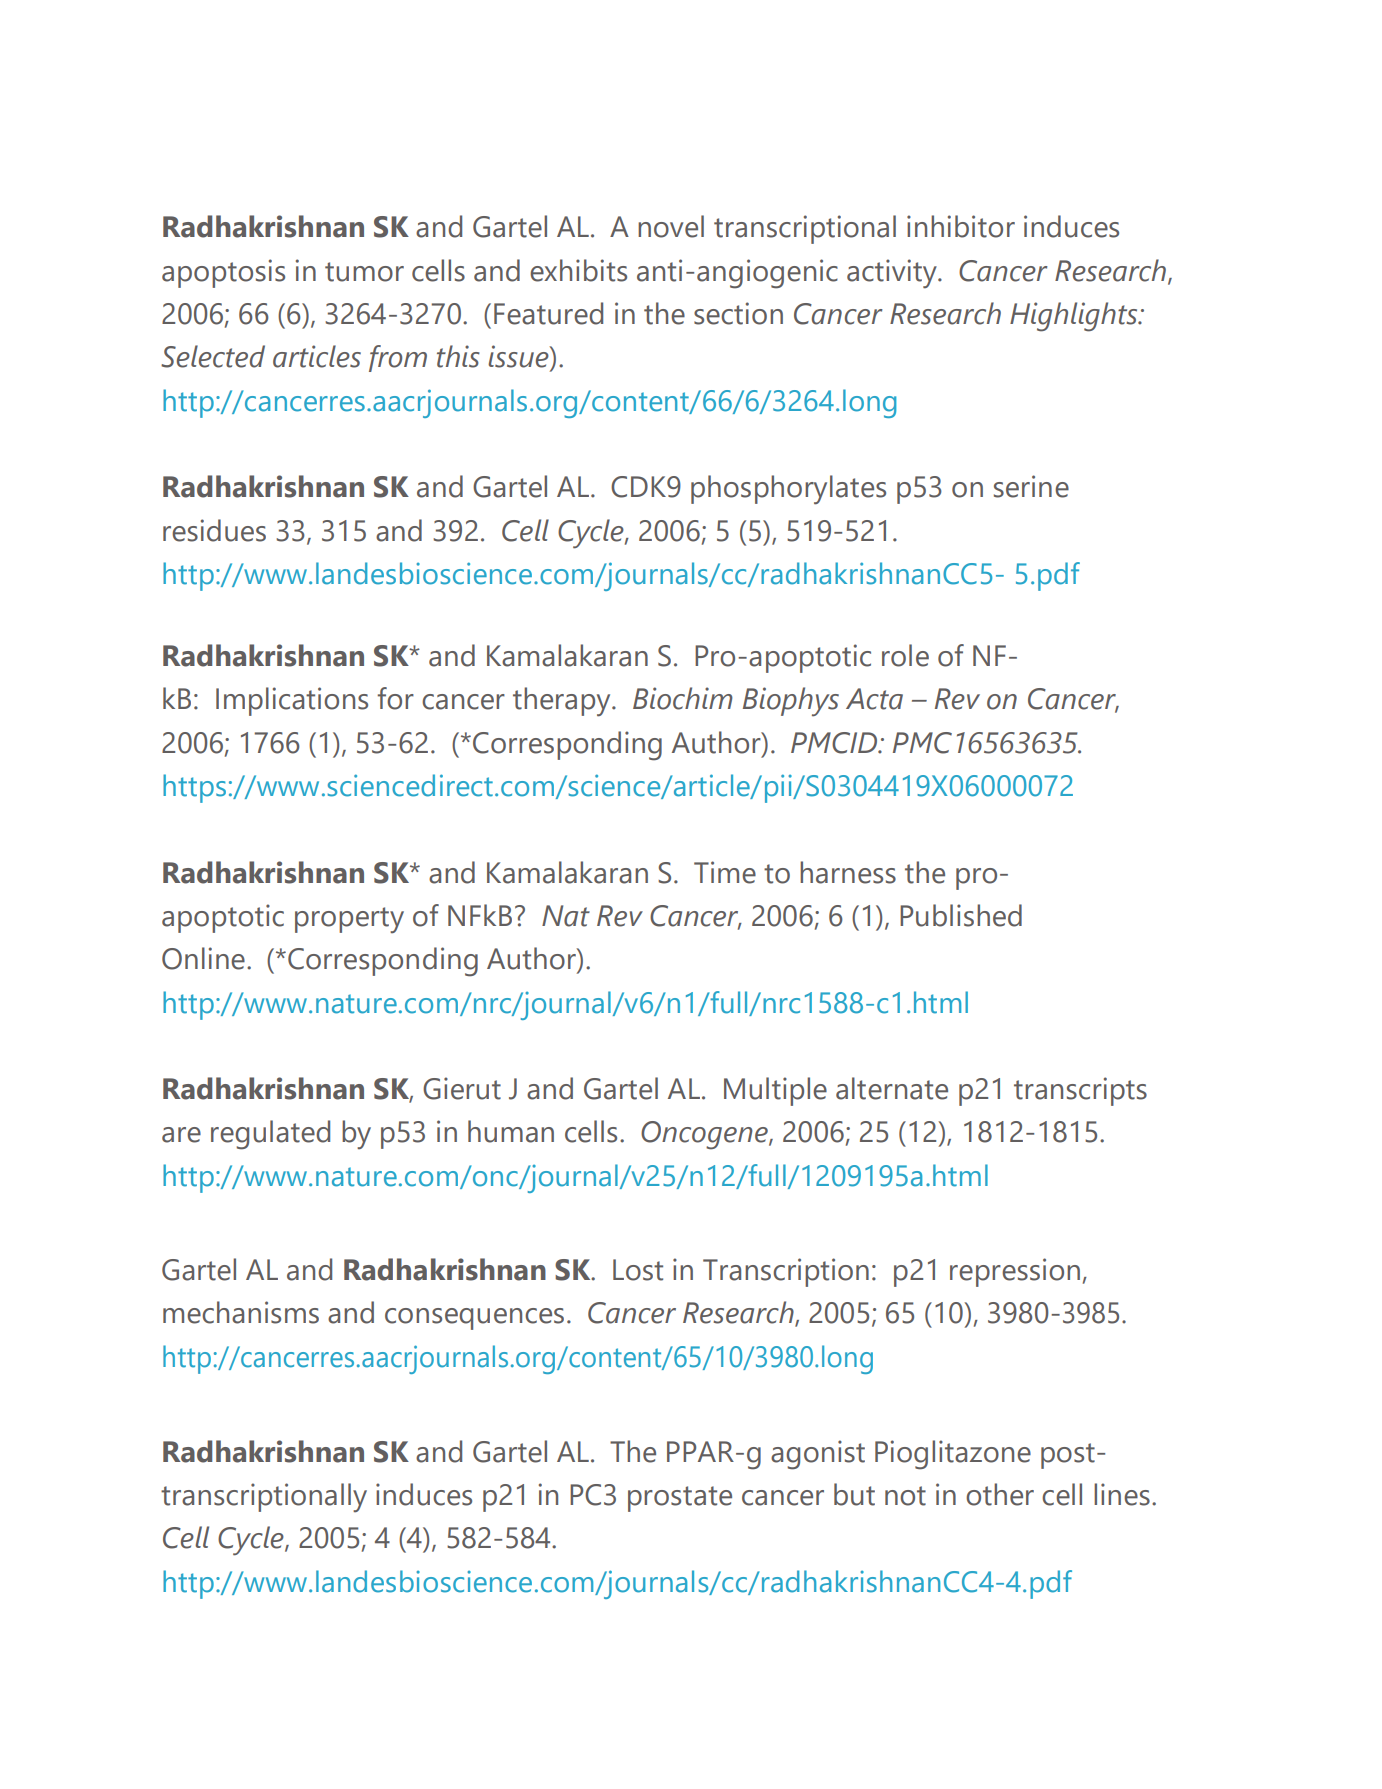  I want to click on Oncogene, so click(705, 1135).
